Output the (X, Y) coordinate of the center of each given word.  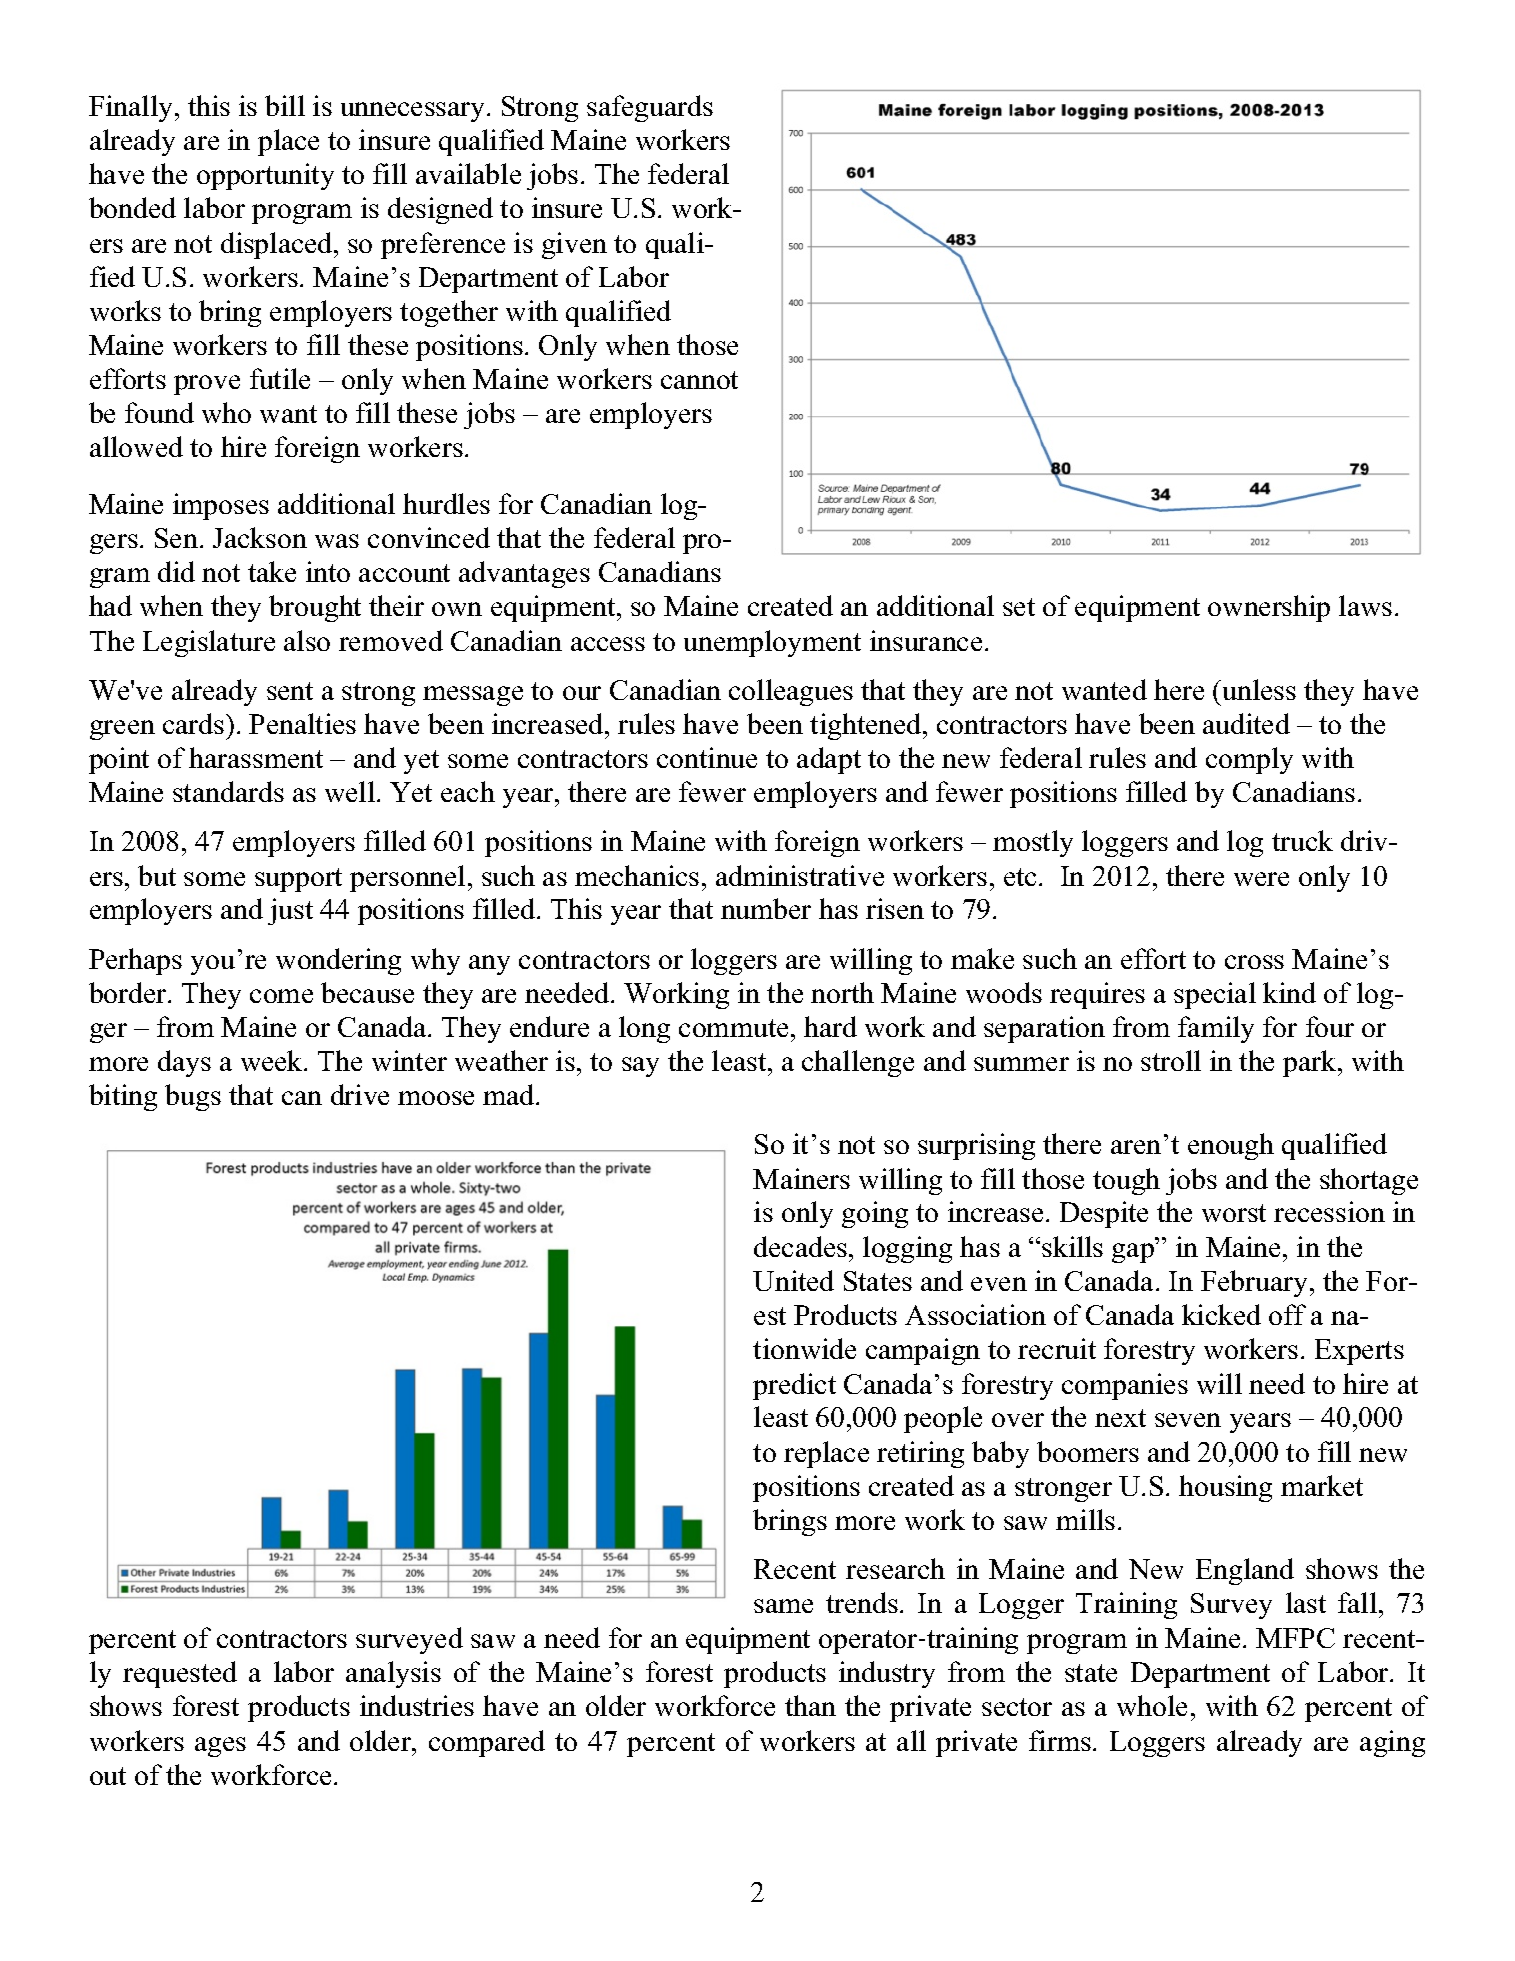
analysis (393, 1674)
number (766, 908)
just (290, 911)
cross (1254, 962)
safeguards (650, 108)
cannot (699, 380)
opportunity (265, 176)
